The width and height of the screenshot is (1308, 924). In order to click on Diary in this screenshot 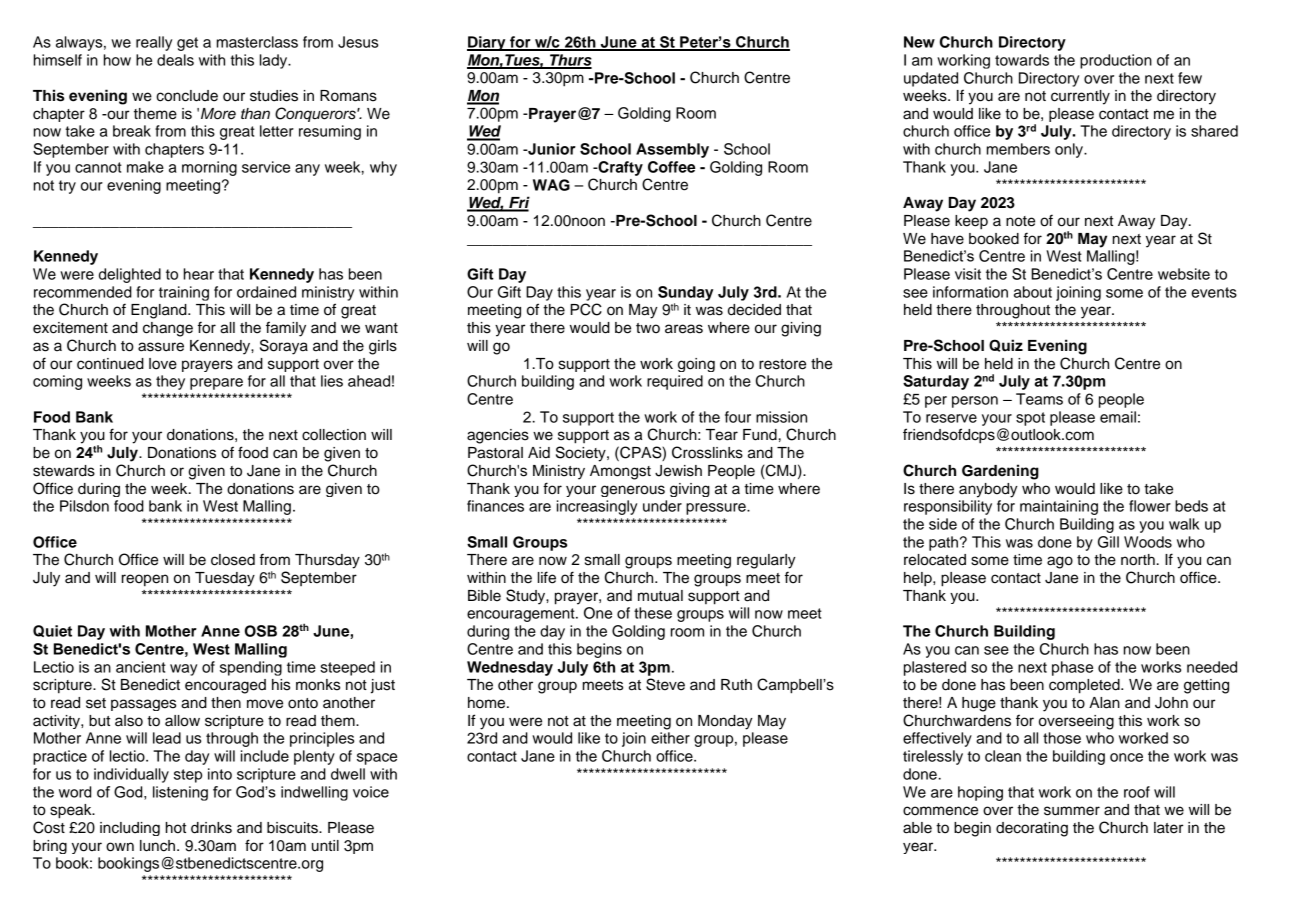, I will do `click(487, 43)`.
